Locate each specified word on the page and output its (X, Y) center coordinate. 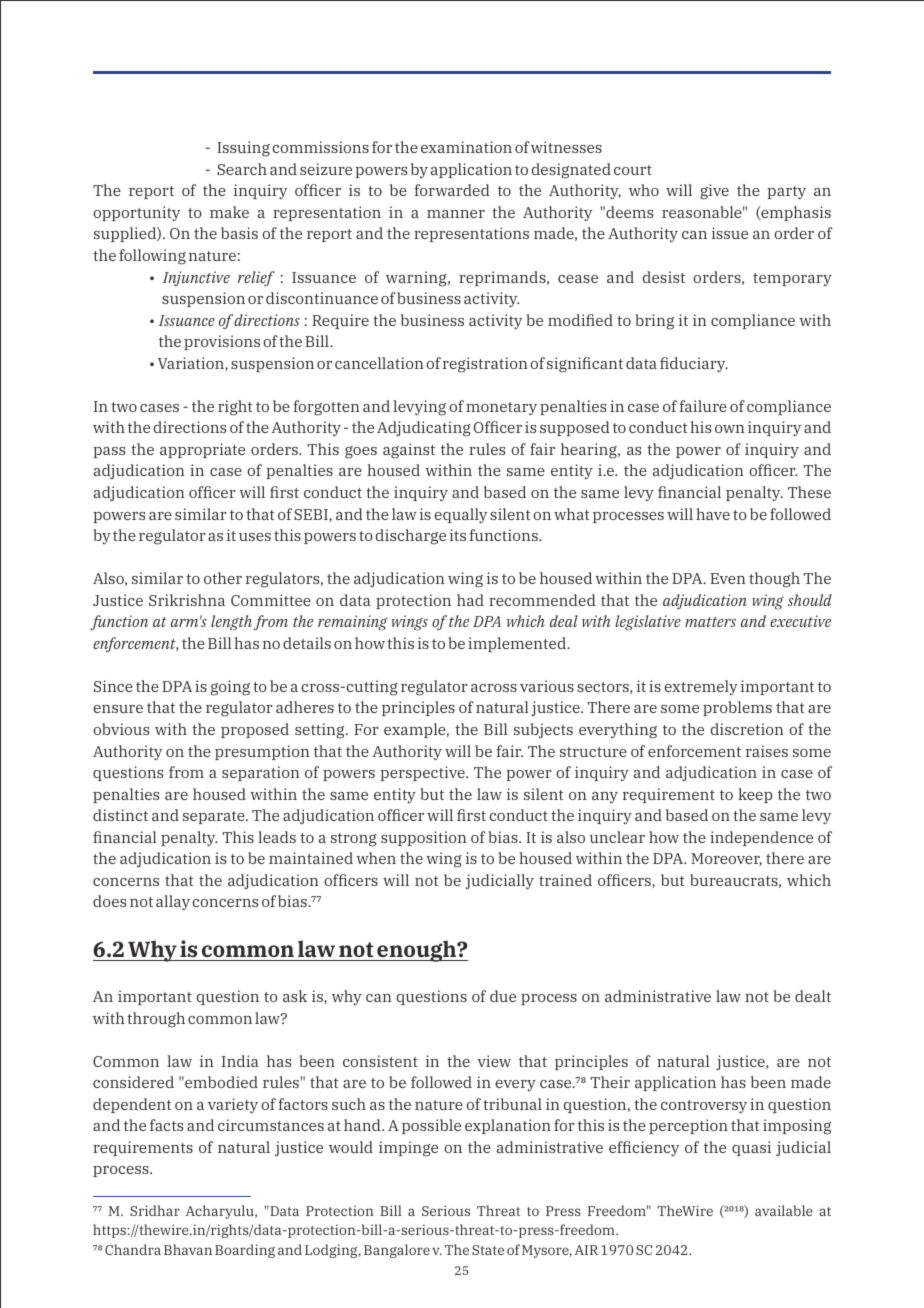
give (714, 192)
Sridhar (155, 1210)
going (230, 688)
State (488, 1250)
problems (737, 708)
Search (242, 169)
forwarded (452, 190)
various (547, 686)
